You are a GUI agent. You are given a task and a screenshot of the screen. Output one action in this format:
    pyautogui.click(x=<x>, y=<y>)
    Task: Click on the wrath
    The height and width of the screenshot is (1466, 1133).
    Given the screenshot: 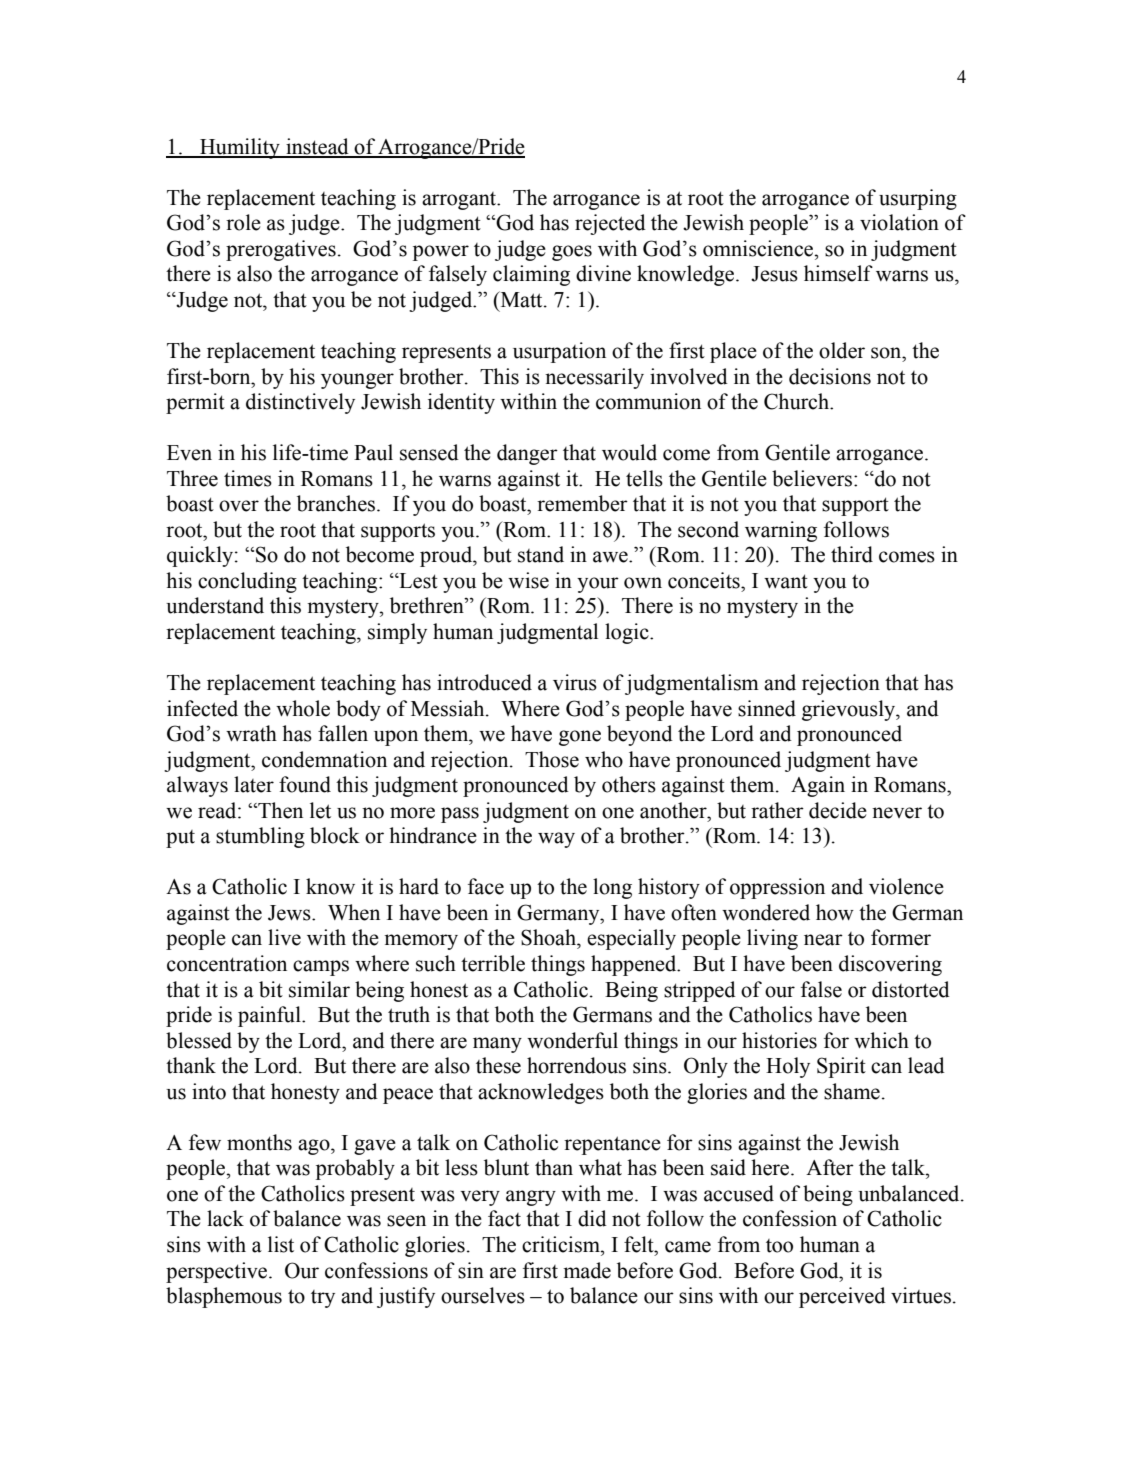 What is the action you would take?
    pyautogui.click(x=251, y=733)
